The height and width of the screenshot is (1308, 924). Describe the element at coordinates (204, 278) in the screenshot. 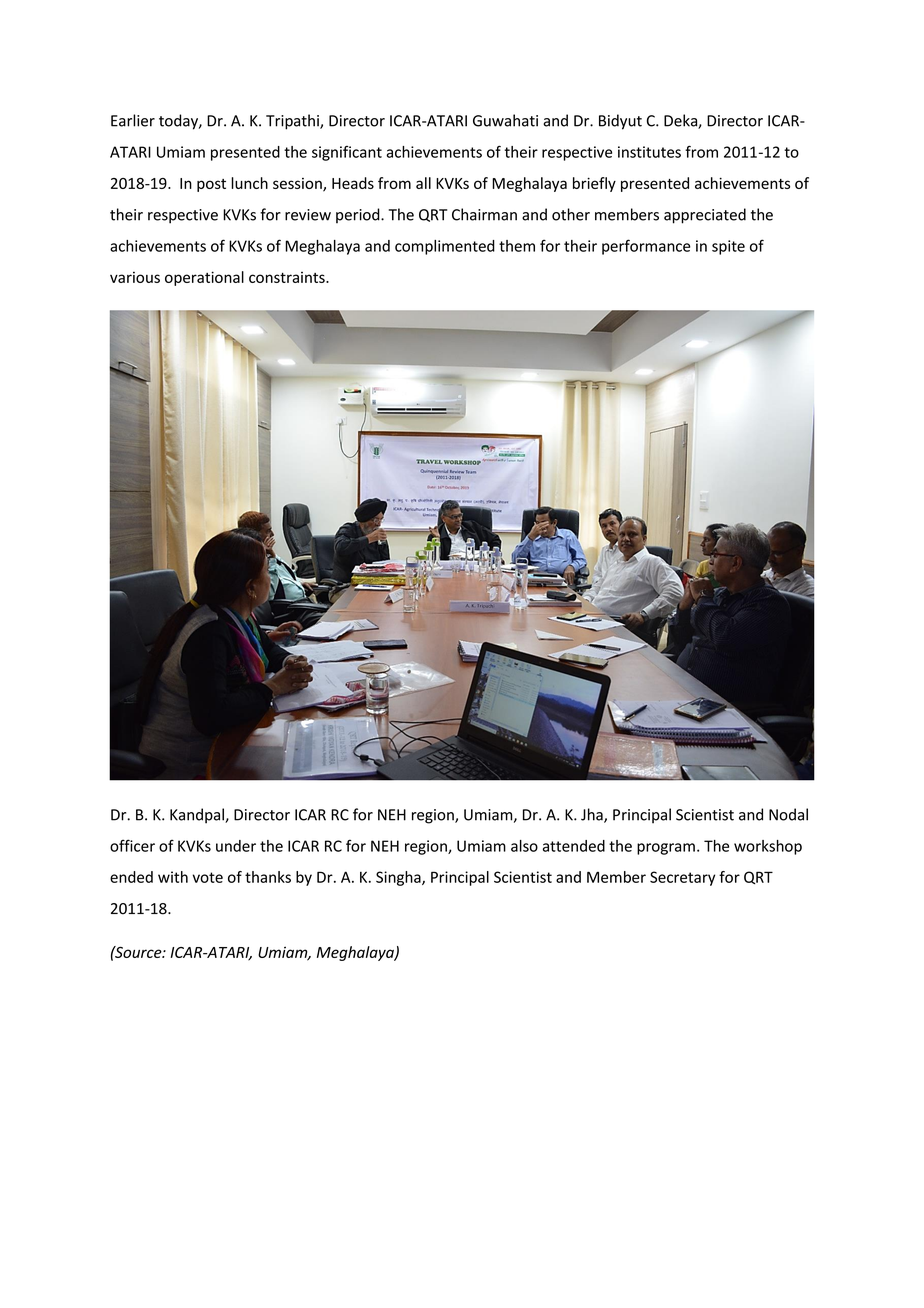

I see `operational` at that location.
